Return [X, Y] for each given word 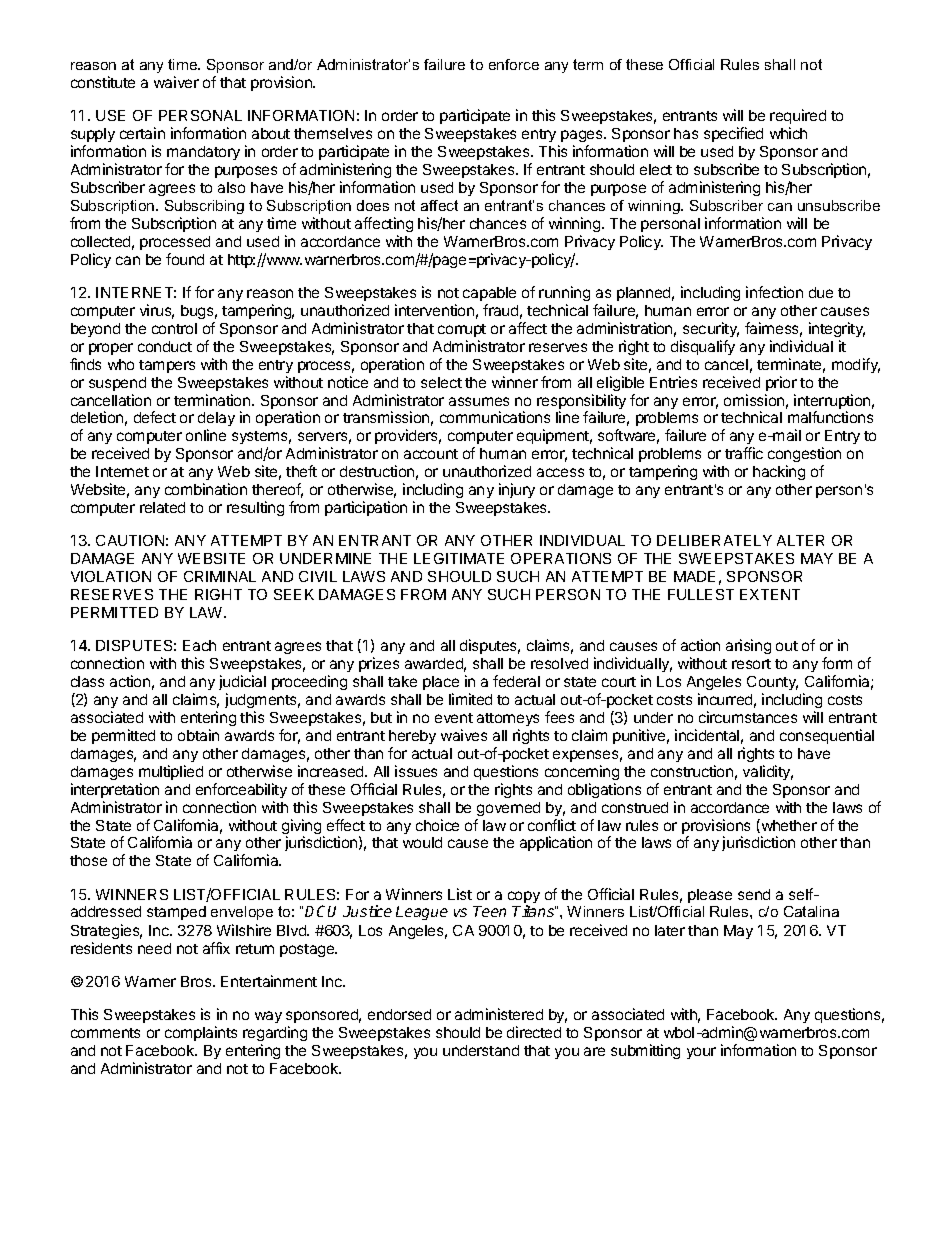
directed [534, 1032]
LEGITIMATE [459, 558]
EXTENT [770, 594]
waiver [176, 82]
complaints [201, 1033]
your [701, 1053]
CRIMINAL [220, 576]
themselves [333, 133]
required [798, 116]
